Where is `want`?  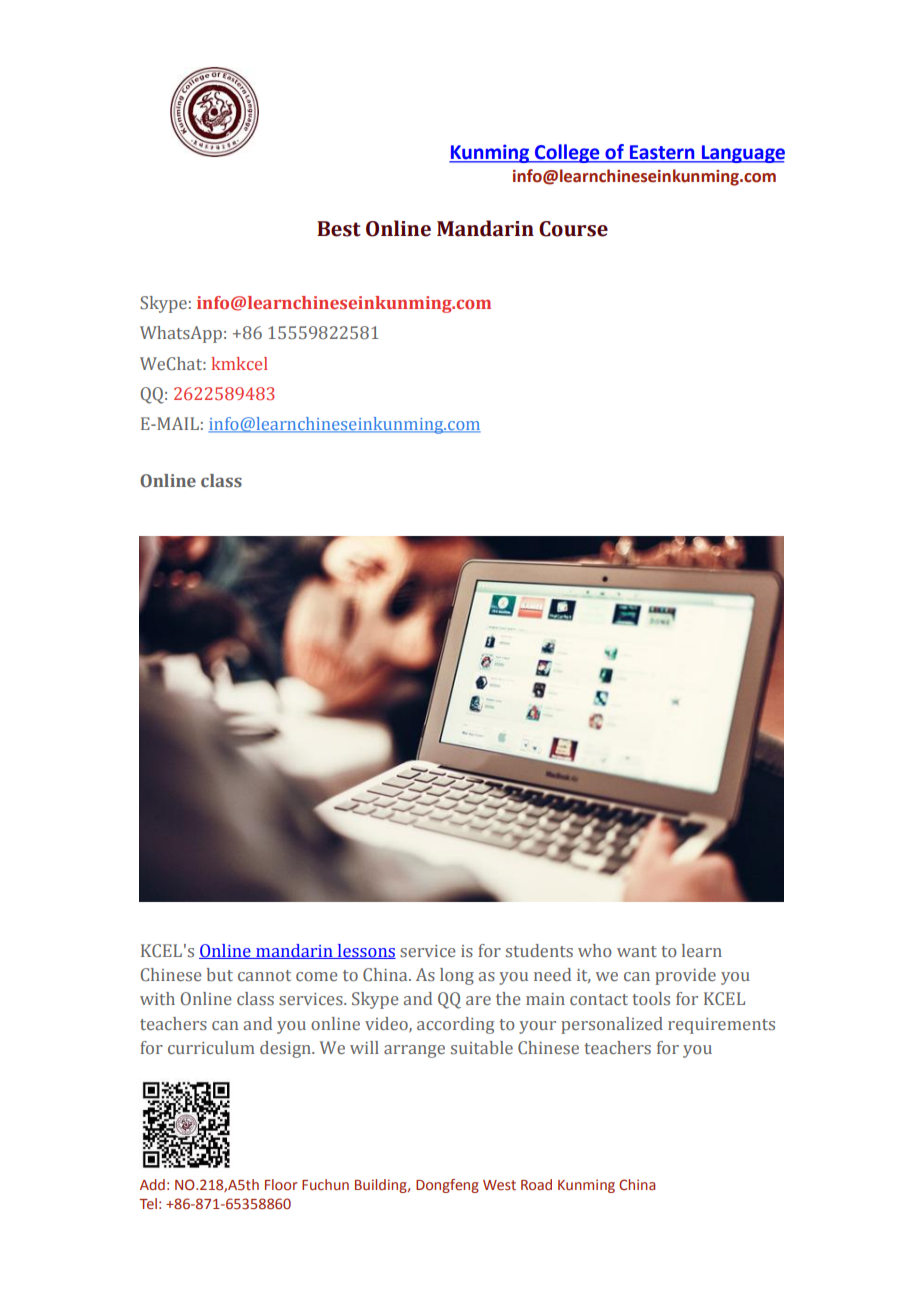 want is located at coordinates (637, 951).
